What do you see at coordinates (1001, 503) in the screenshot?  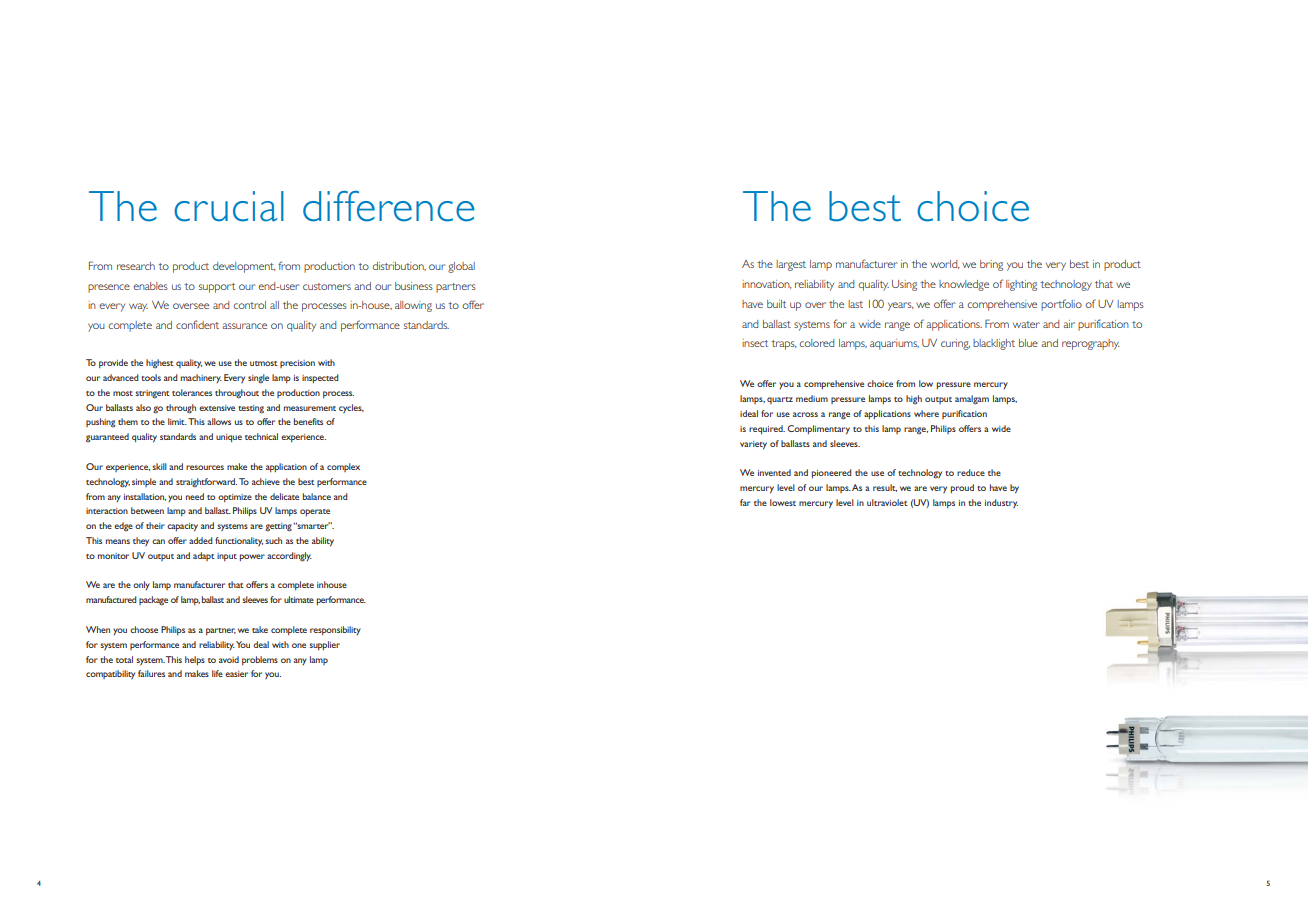 I see `industry` at bounding box center [1001, 503].
